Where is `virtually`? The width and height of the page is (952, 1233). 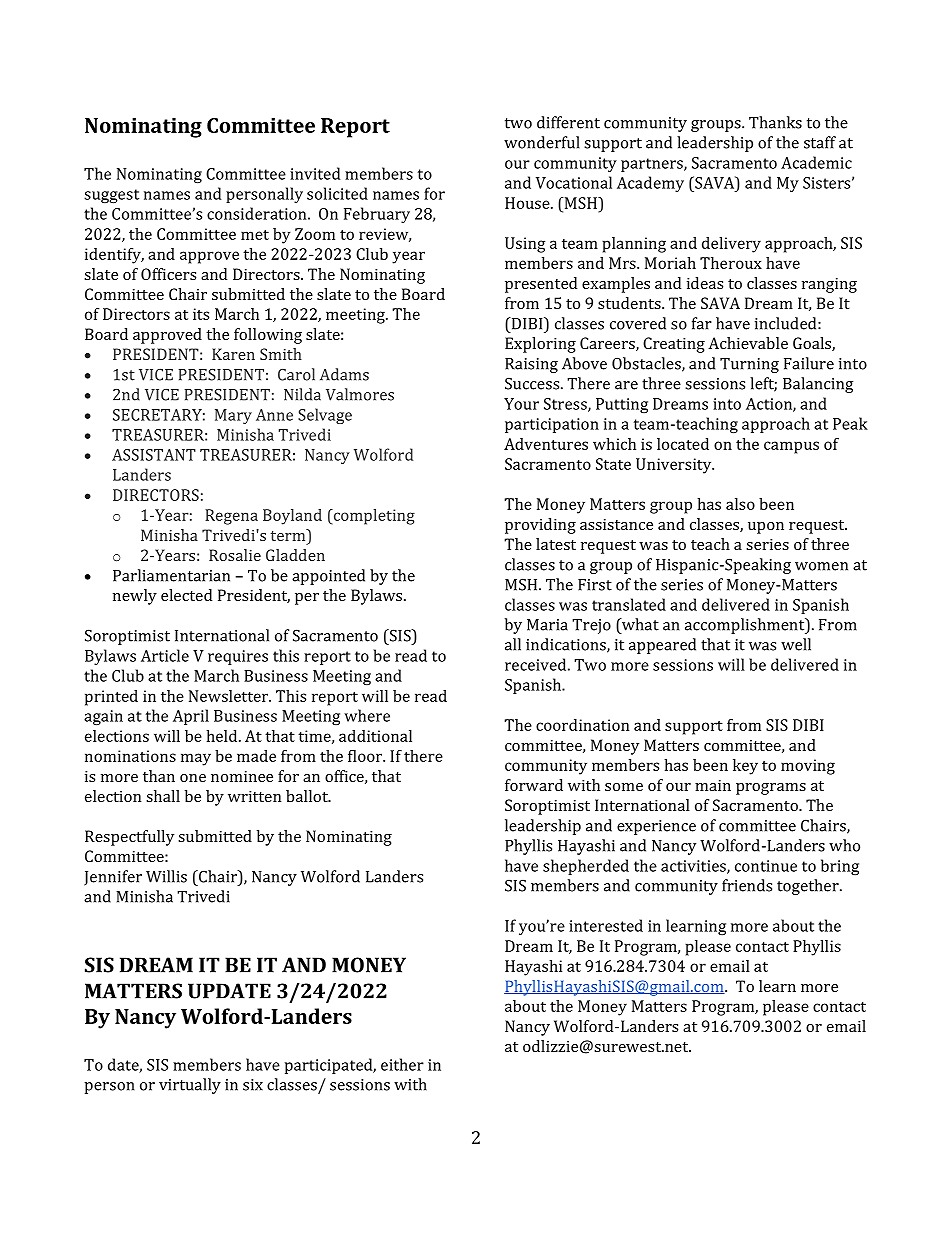
virtually is located at coordinates (190, 1086).
